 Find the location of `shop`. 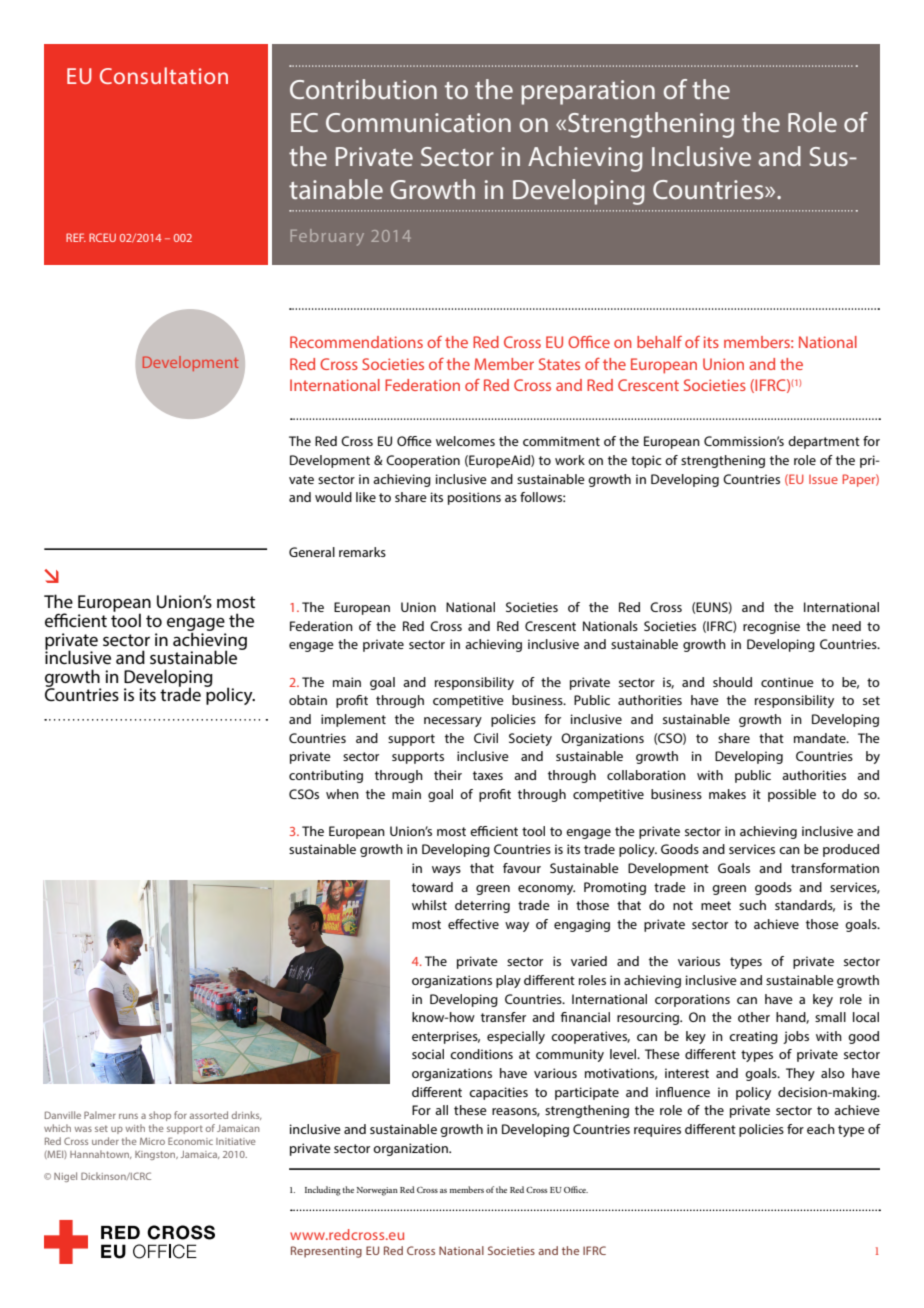

shop is located at coordinates (160, 1116).
